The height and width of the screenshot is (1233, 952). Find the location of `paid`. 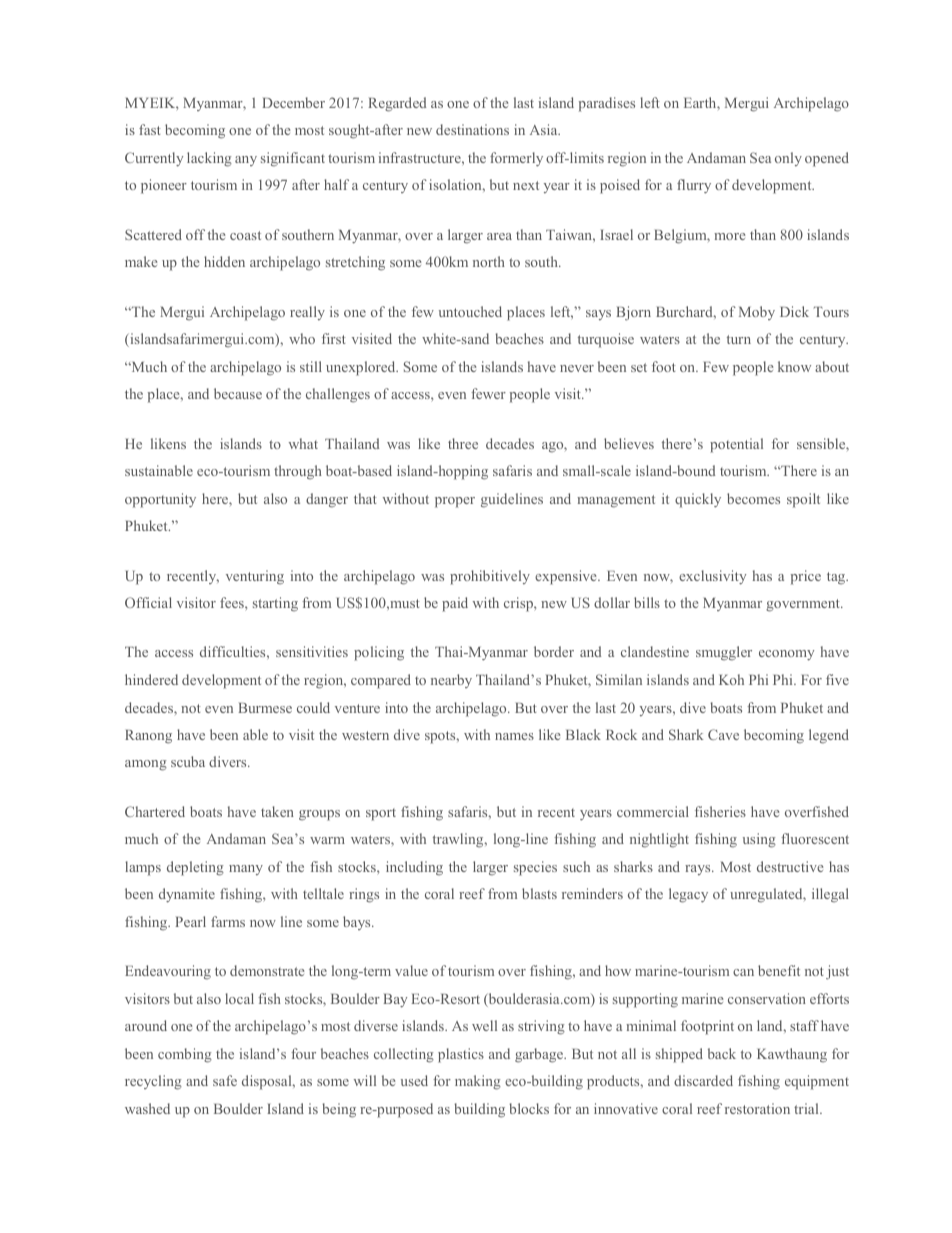

paid is located at coordinates (455, 604).
